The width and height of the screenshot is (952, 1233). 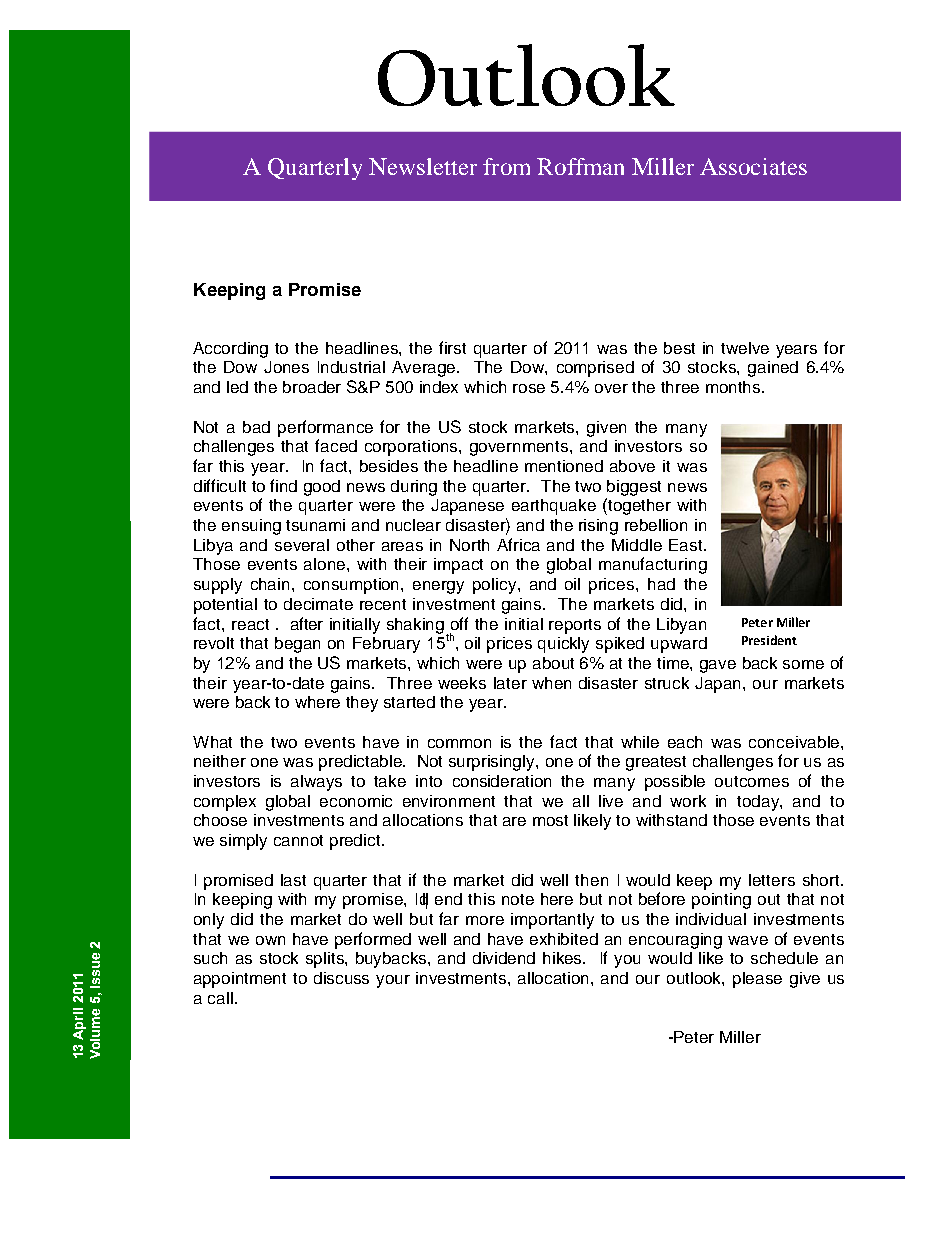 What do you see at coordinates (734, 387) in the screenshot?
I see `months` at bounding box center [734, 387].
